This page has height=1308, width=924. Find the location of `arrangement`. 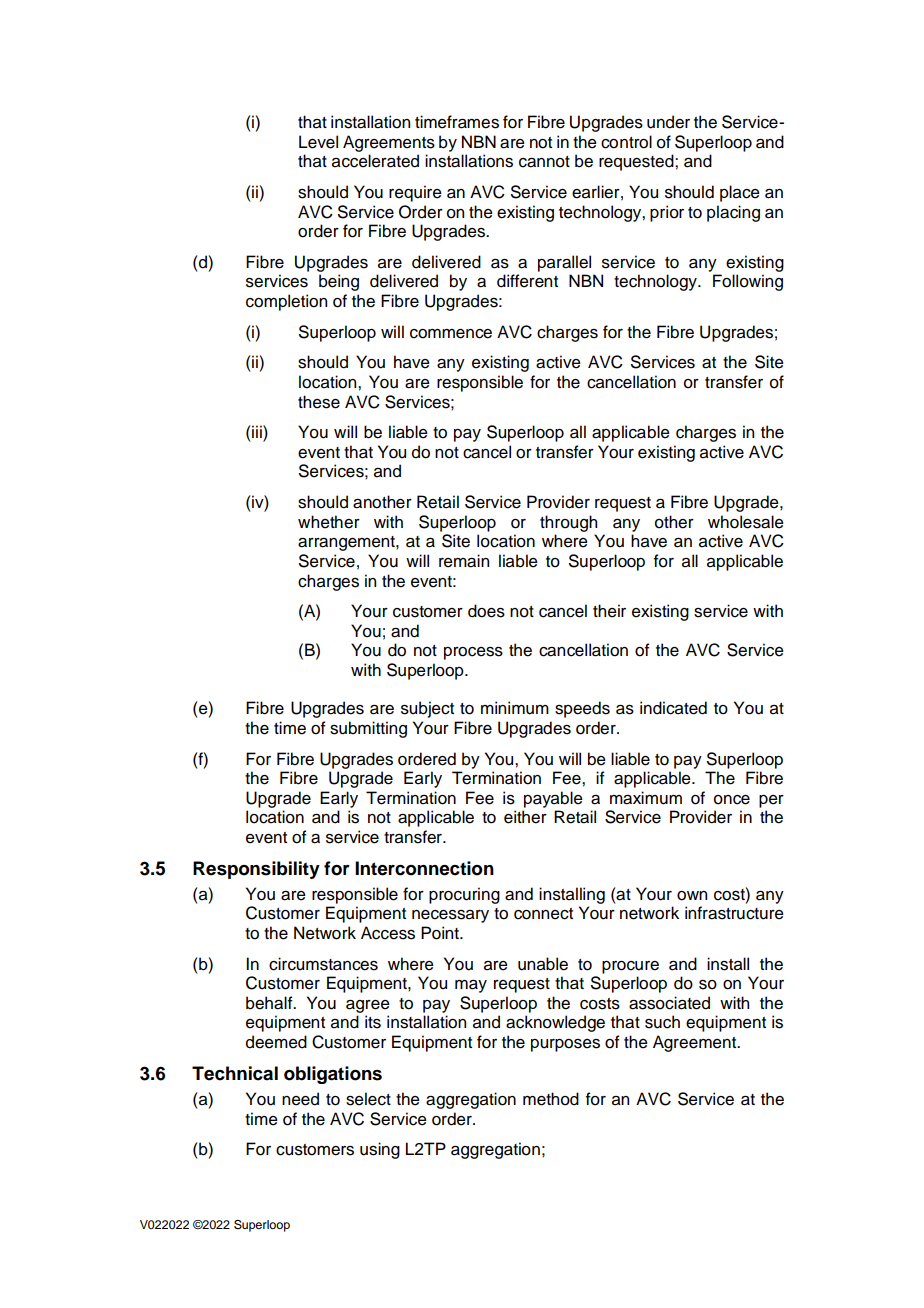

arrangement is located at coordinates (347, 543).
